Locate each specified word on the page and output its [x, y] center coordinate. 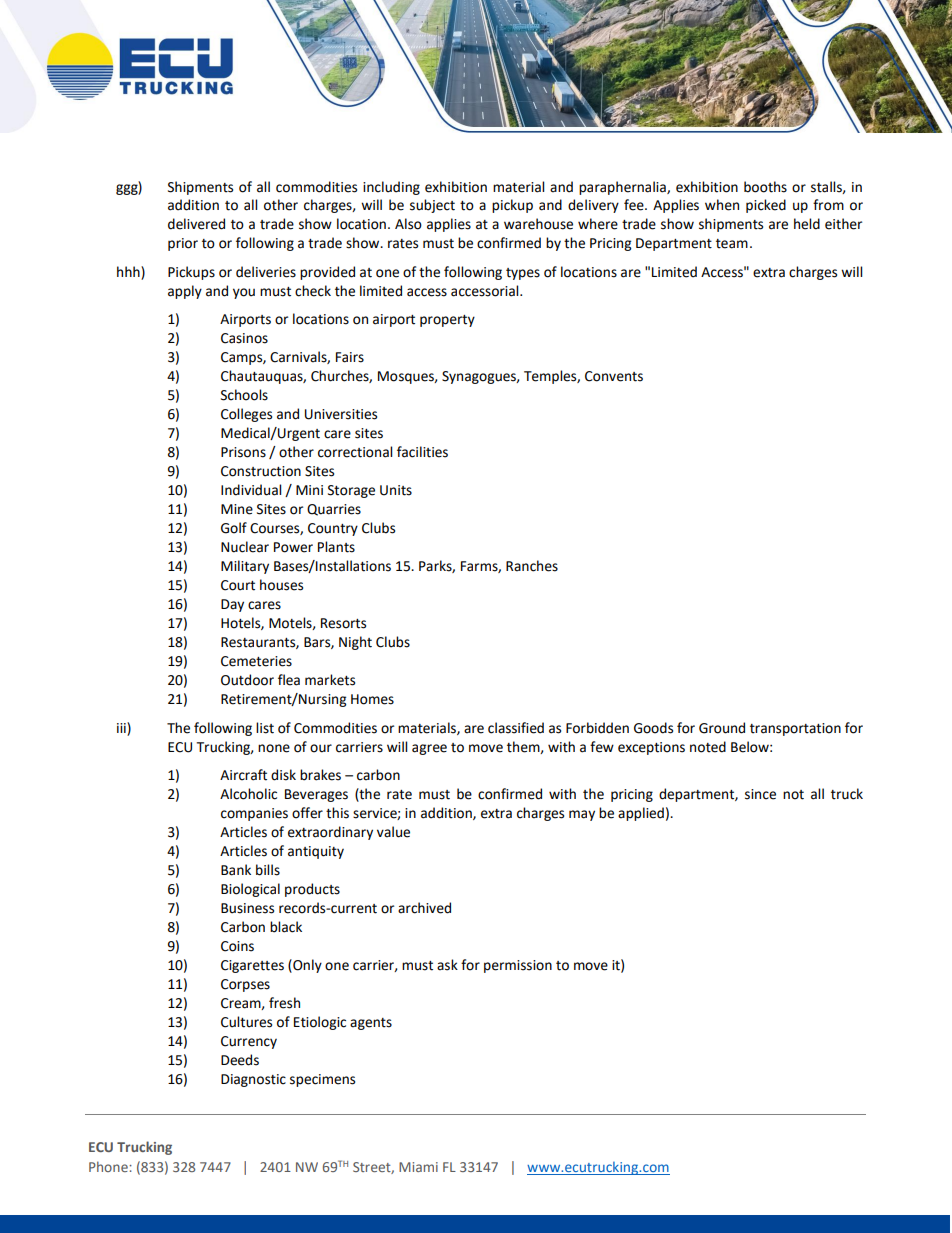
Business [247, 908]
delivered [196, 224]
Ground [722, 728]
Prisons [243, 452]
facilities [422, 452]
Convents [614, 376]
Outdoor [247, 680]
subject [432, 206]
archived [424, 908]
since [760, 794]
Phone [109, 1166]
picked [766, 206]
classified [516, 728]
